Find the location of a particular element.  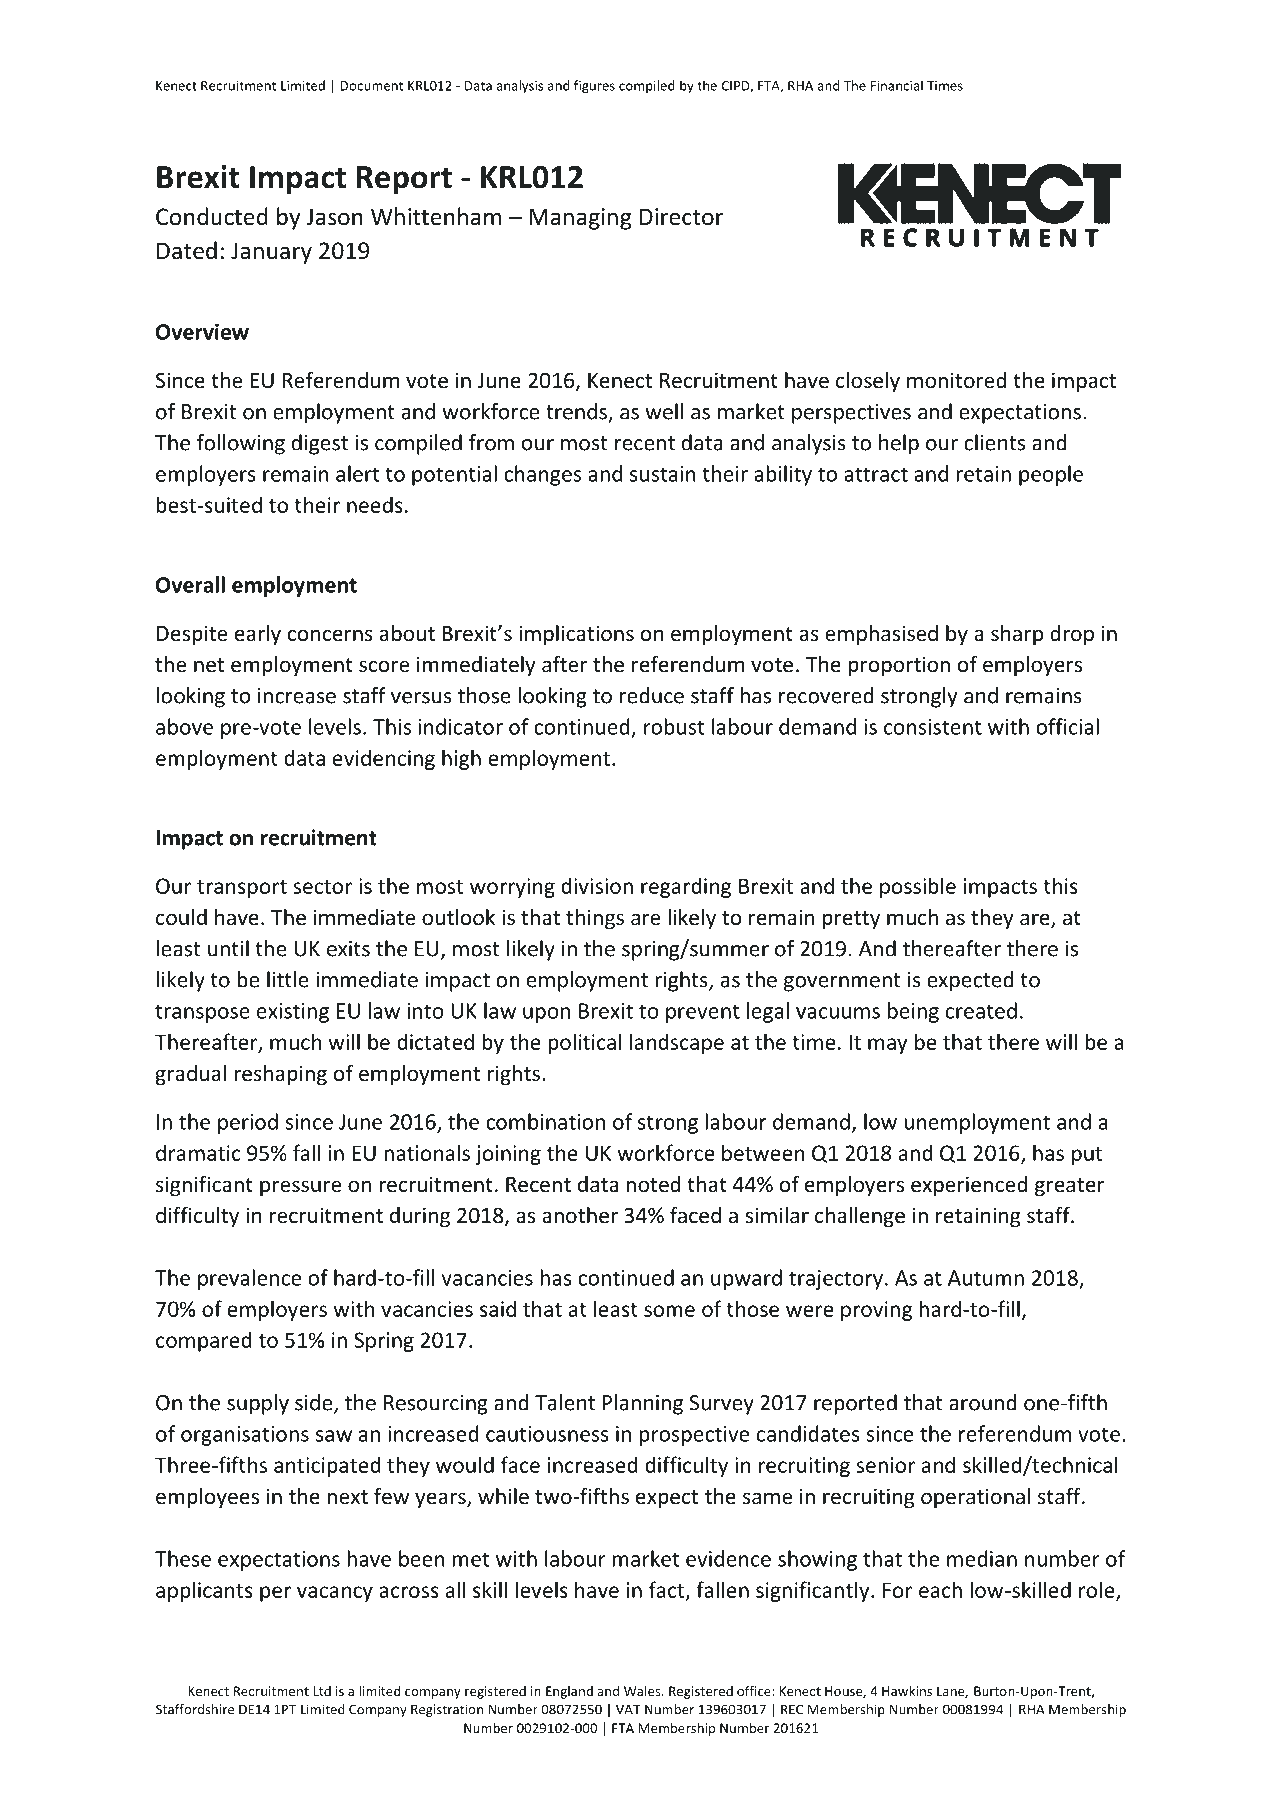

well is located at coordinates (664, 411).
